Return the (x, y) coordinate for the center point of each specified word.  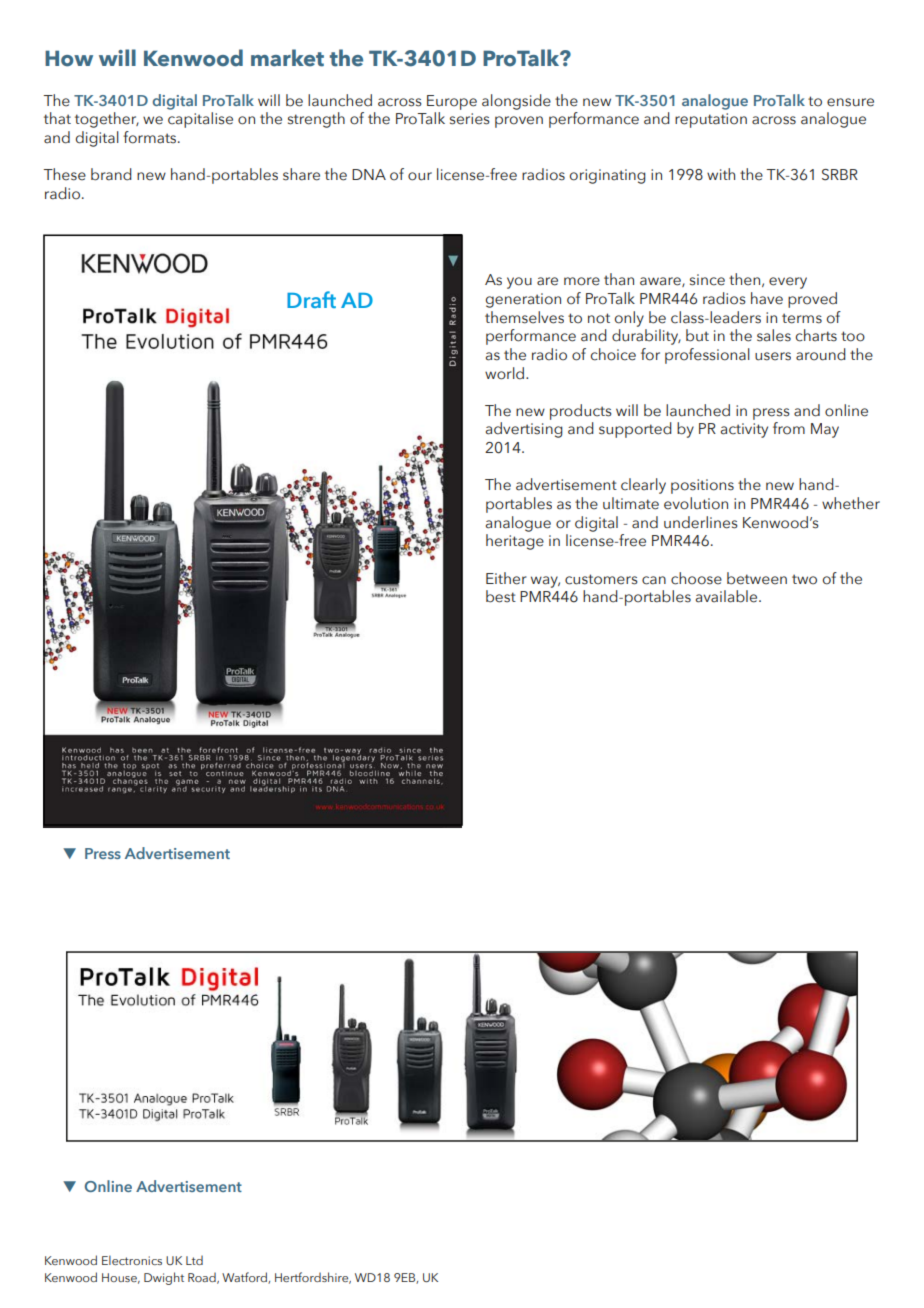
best (501, 596)
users (773, 356)
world (506, 373)
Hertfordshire (313, 1278)
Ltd (194, 1260)
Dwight (164, 1278)
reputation (711, 120)
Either (506, 578)
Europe (452, 102)
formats (151, 137)
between (757, 578)
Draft (311, 299)
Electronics (132, 1260)
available (728, 596)
